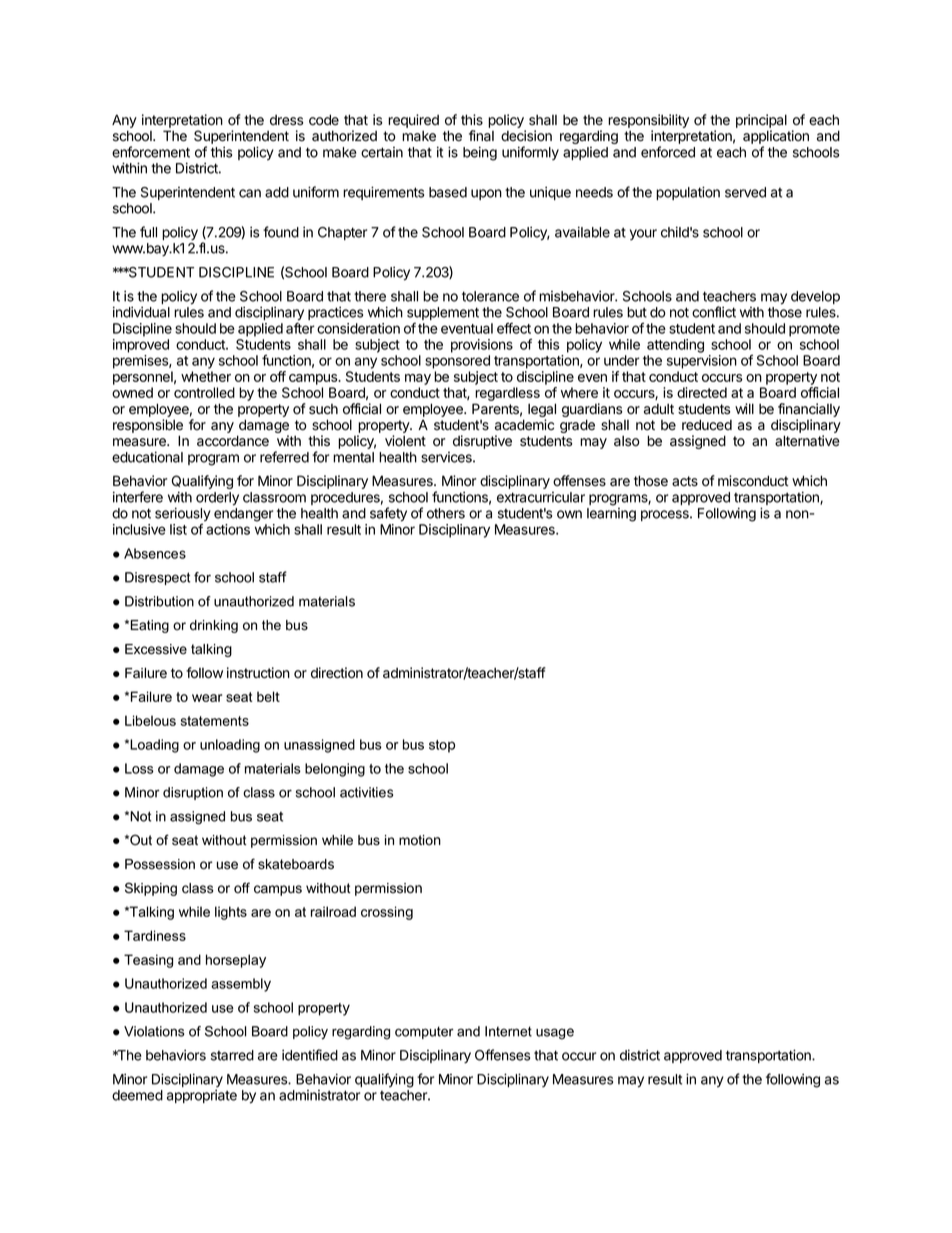 This image has width=952, height=1233. Describe the element at coordinates (482, 442) in the image. I see `disruptive` at that location.
